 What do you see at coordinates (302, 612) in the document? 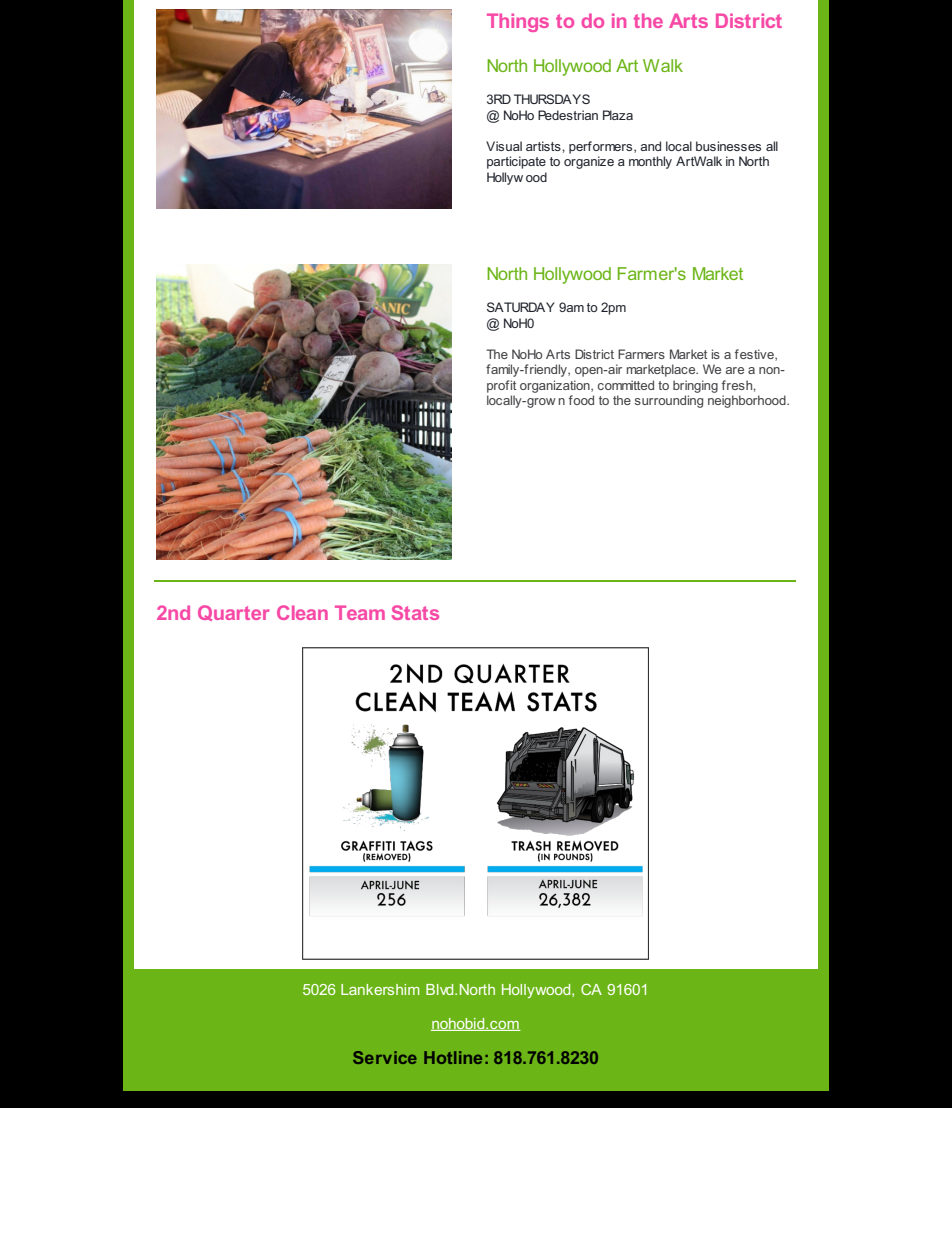
I see `Clean` at bounding box center [302, 612].
